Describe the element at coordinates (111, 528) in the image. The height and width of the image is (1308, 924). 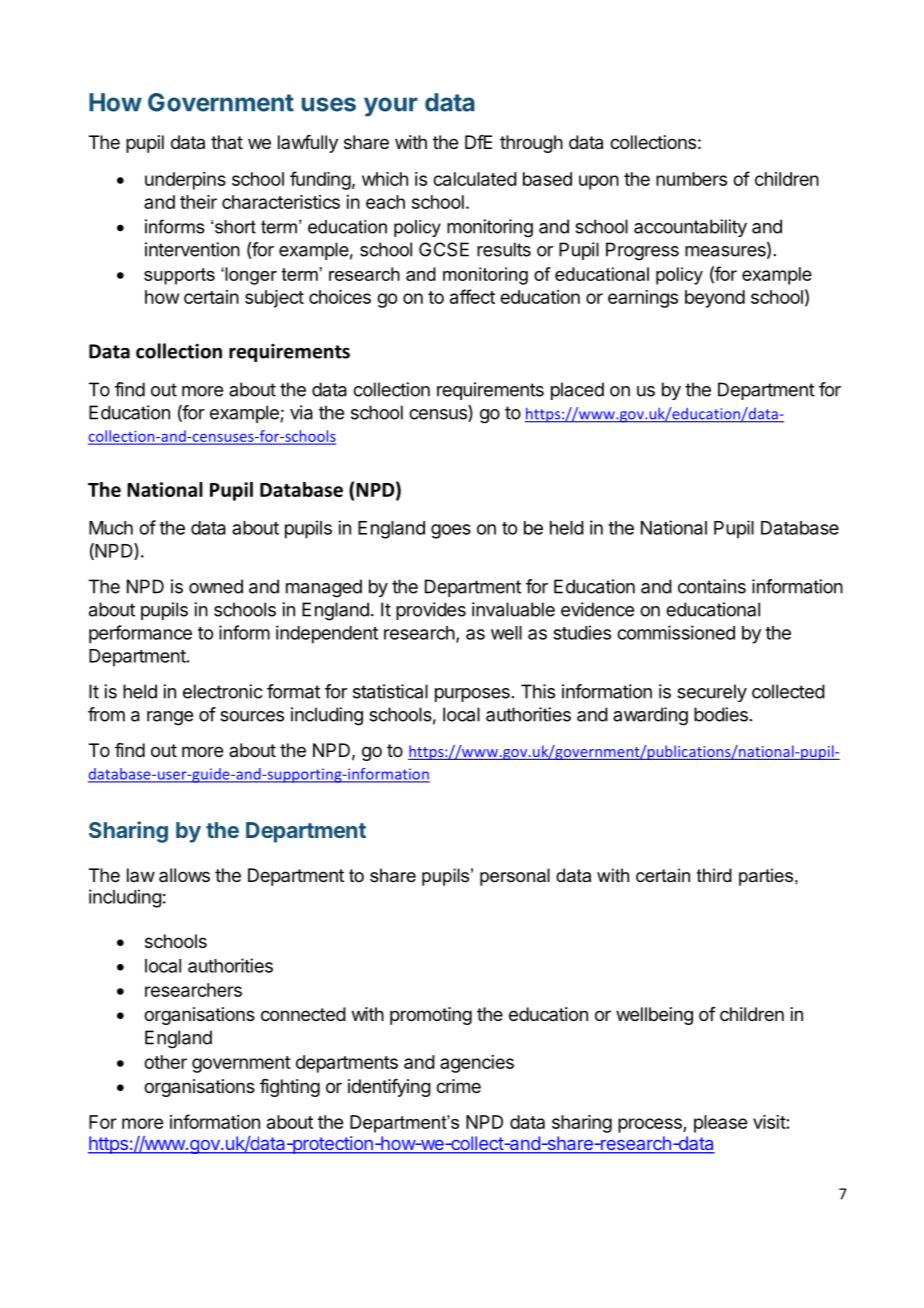
I see `Much` at that location.
